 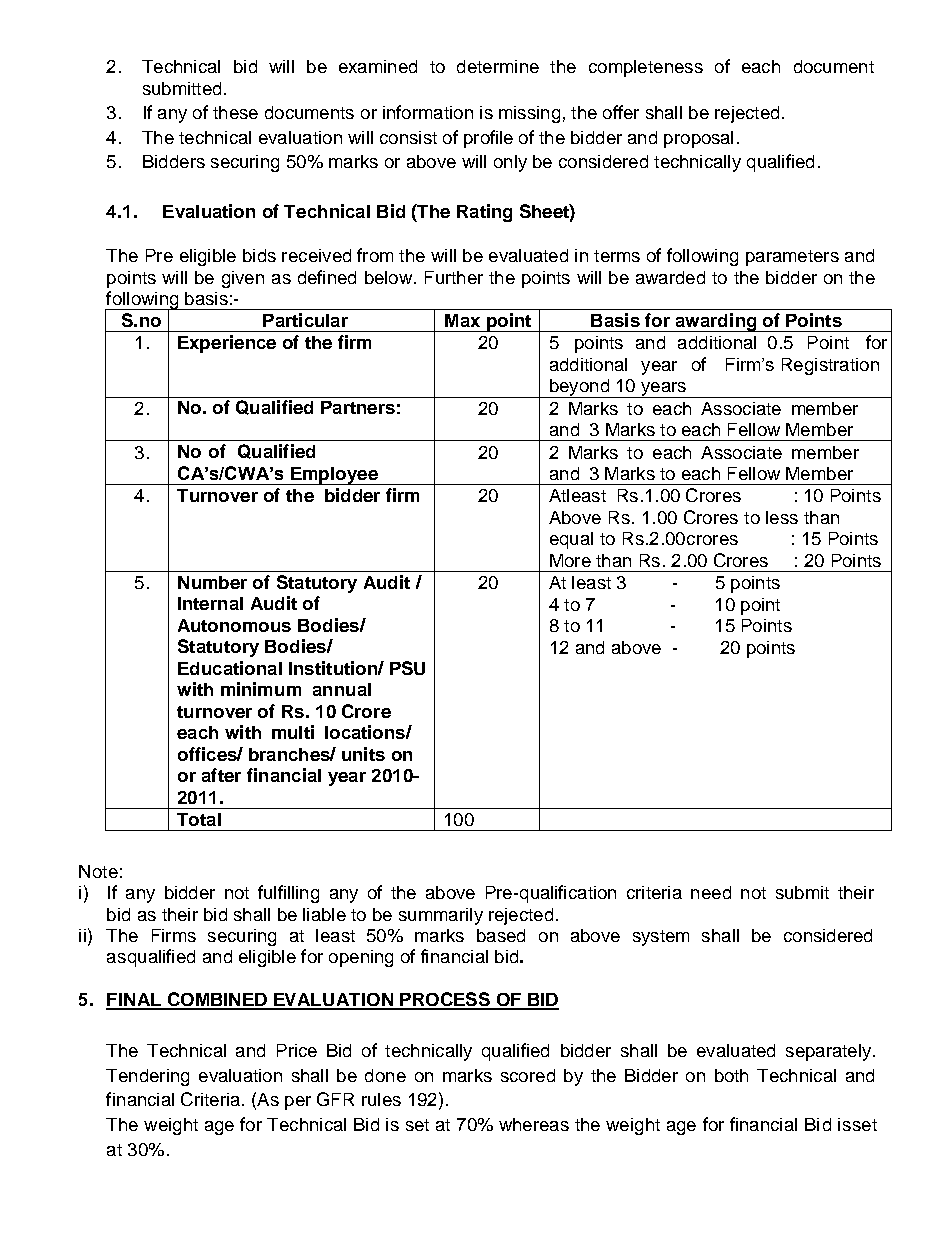 I want to click on information, so click(x=428, y=112).
